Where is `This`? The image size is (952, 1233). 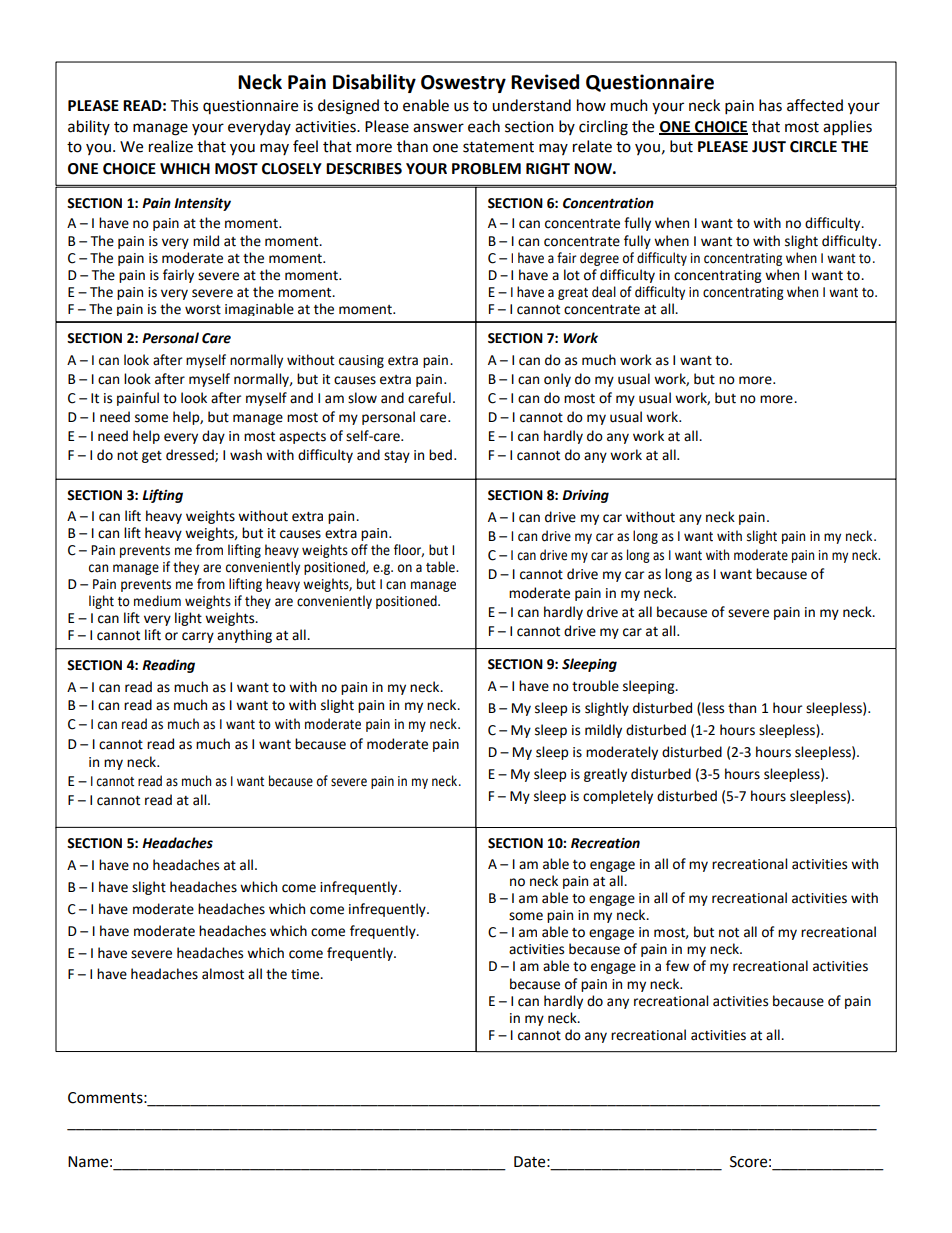 This is located at coordinates (184, 105).
